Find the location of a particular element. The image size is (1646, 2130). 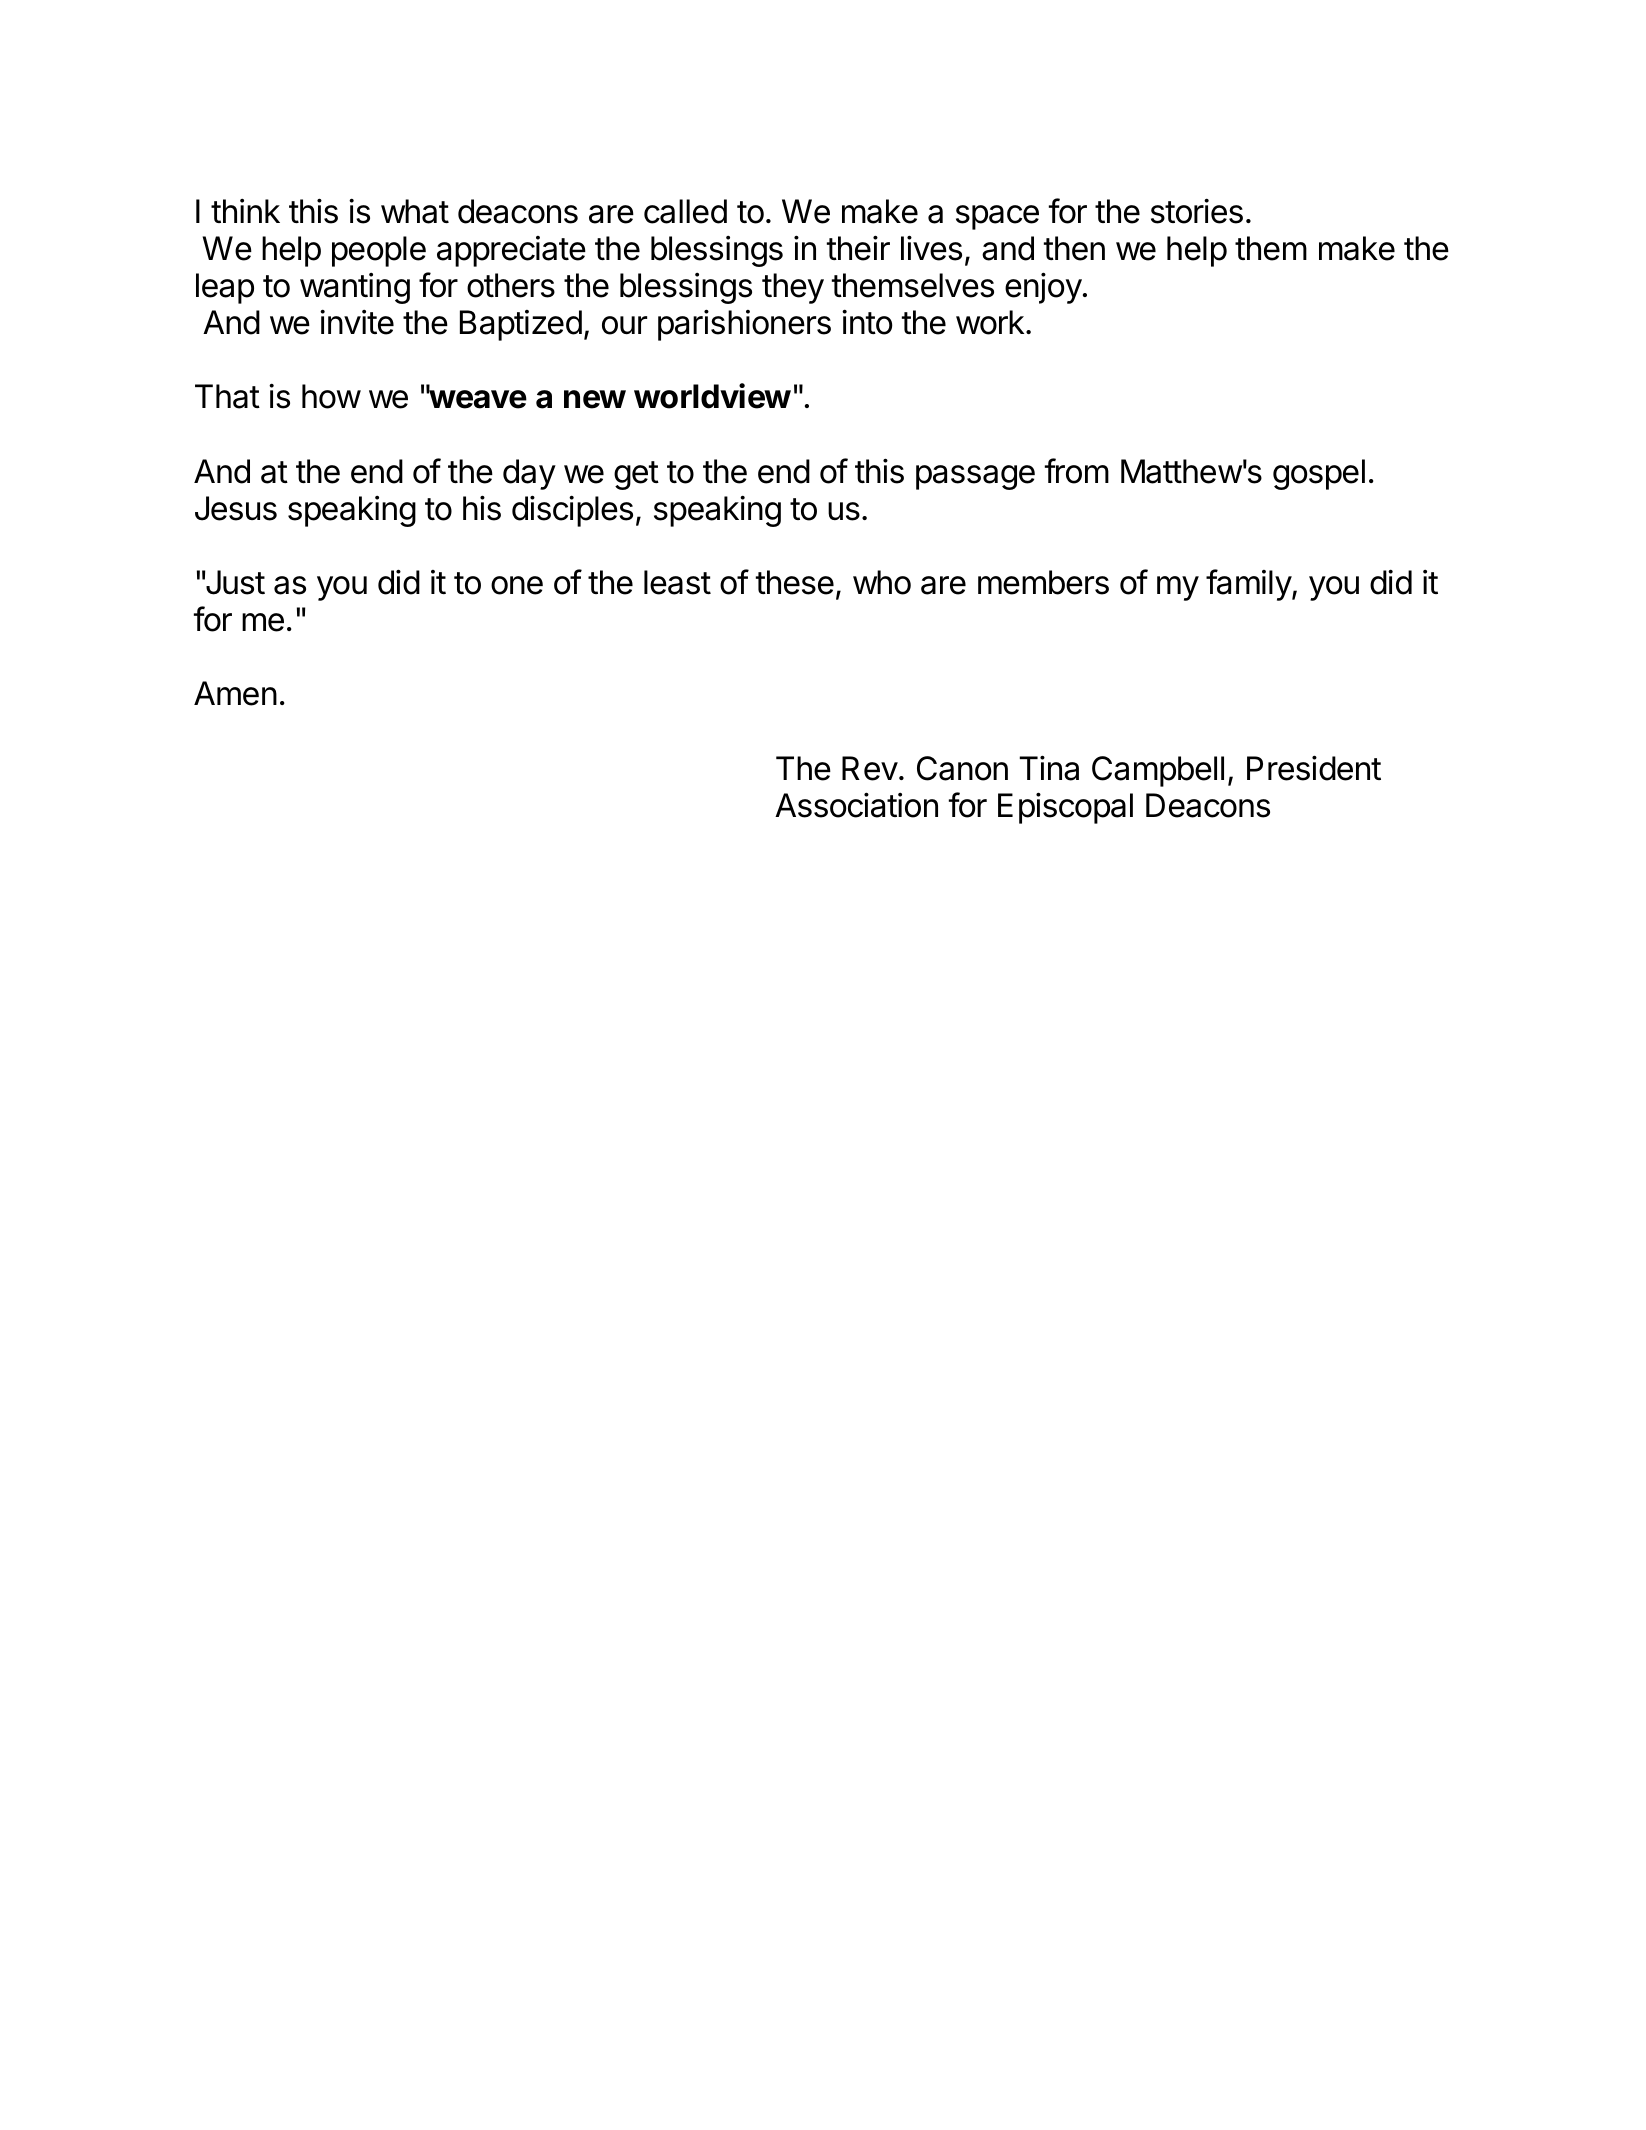

from is located at coordinates (1077, 471).
